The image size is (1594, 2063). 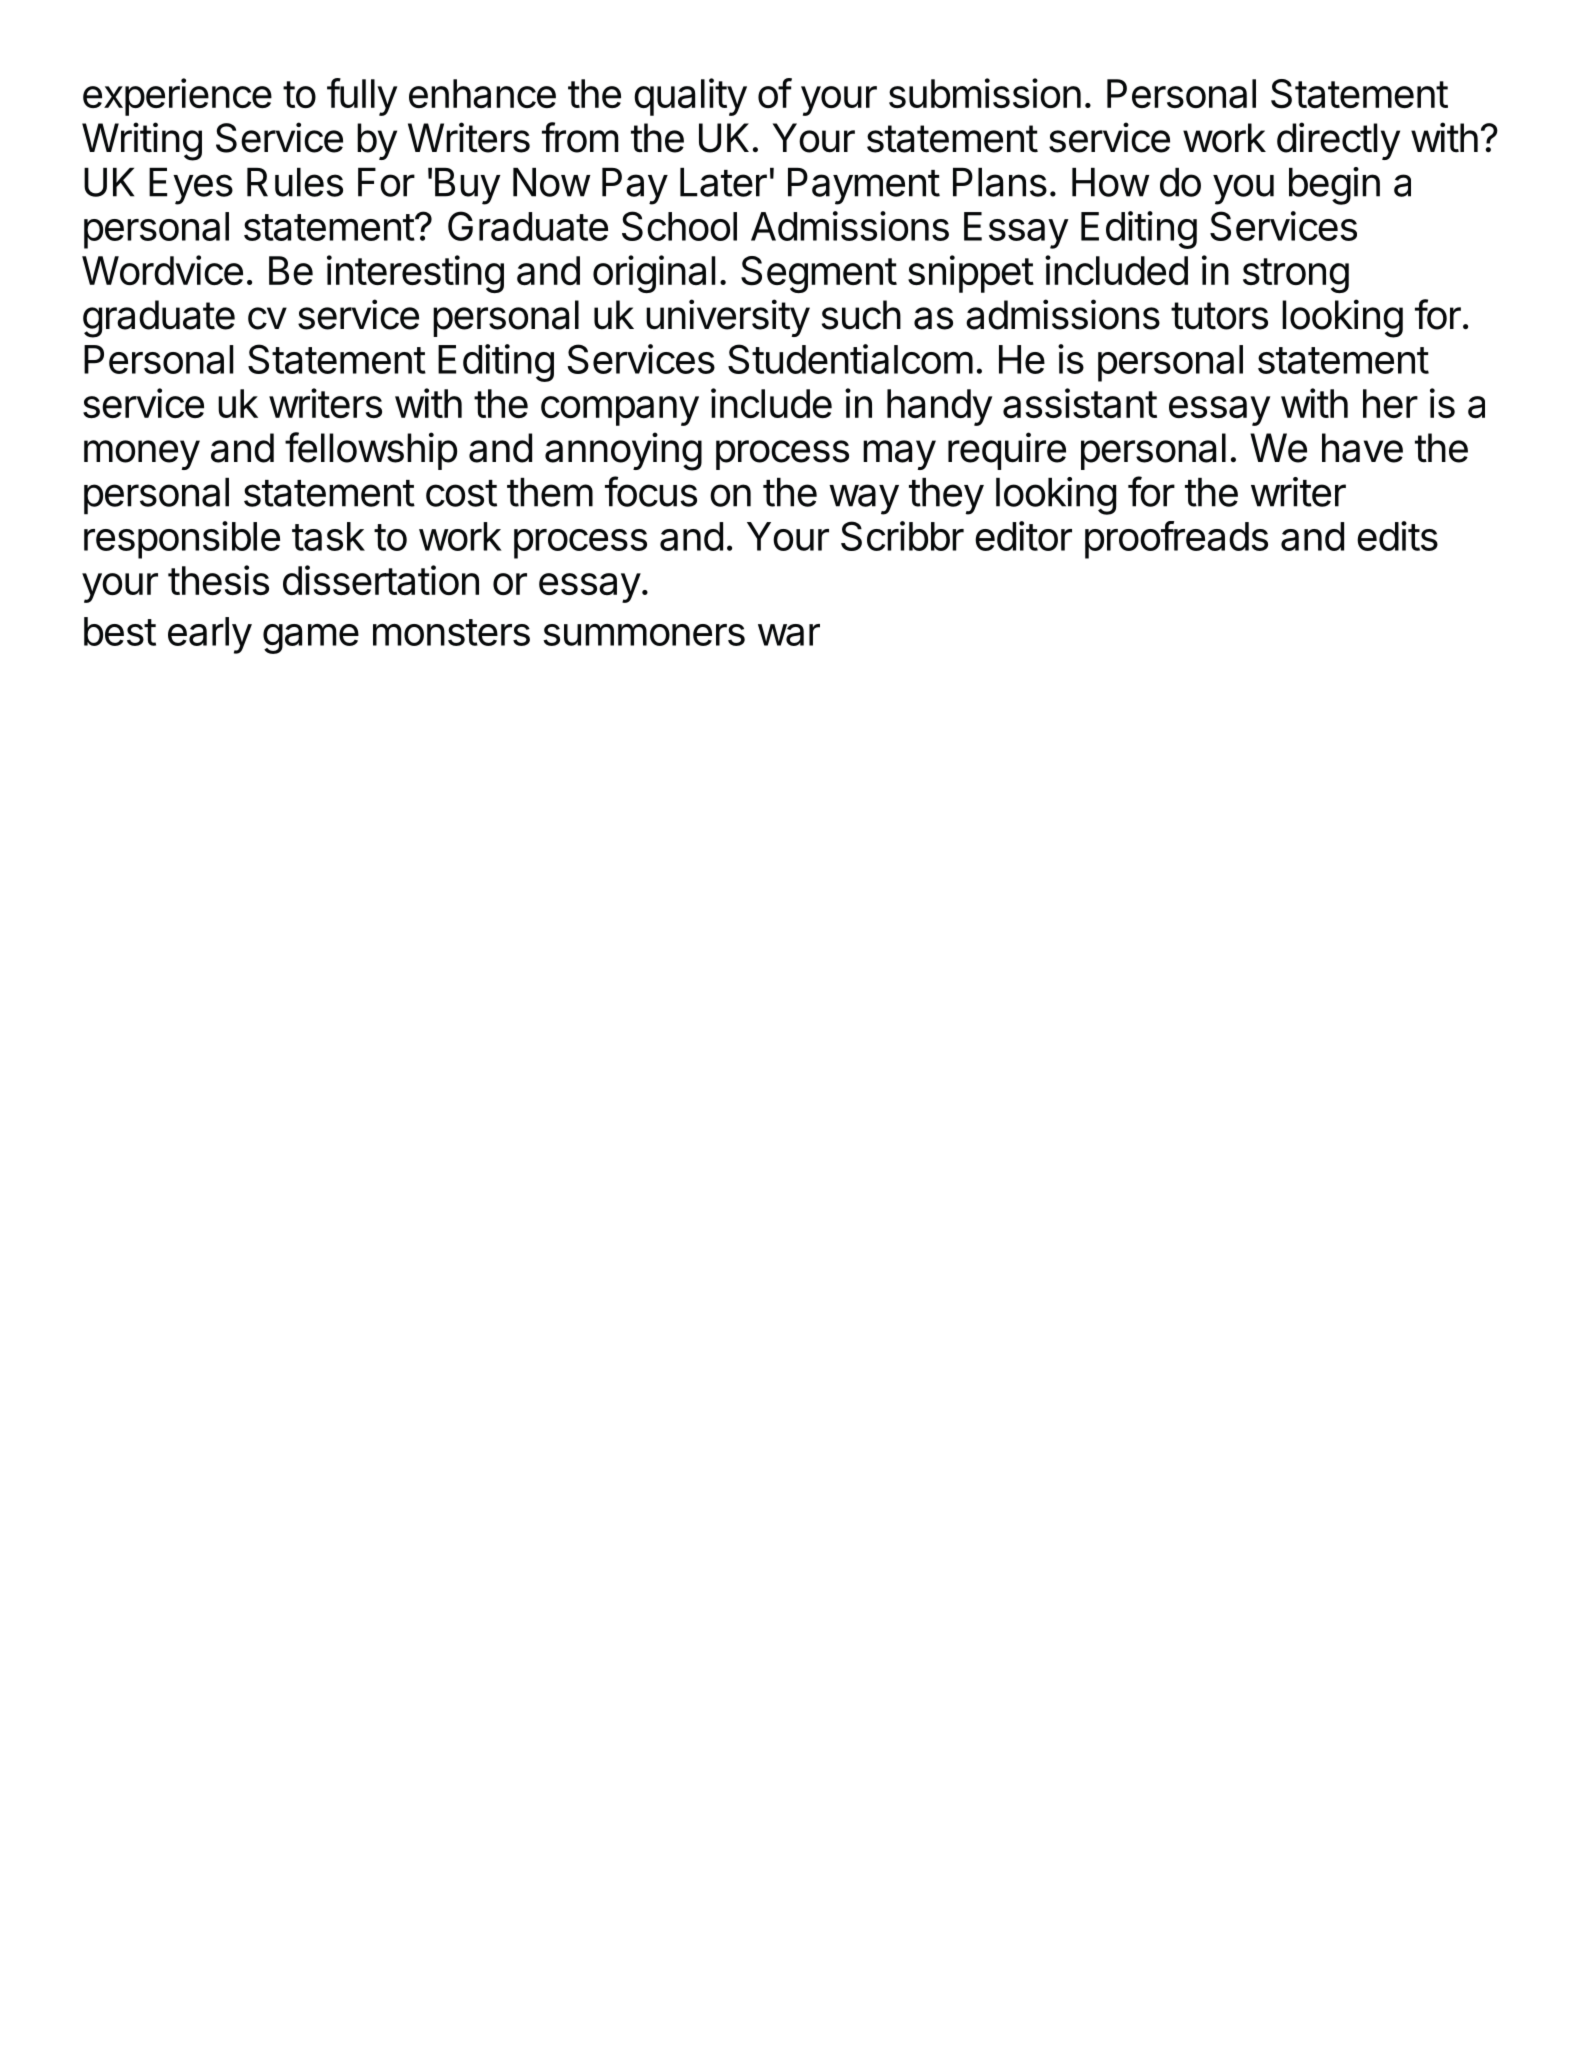 What do you see at coordinates (311, 639) in the image?
I see `game` at bounding box center [311, 639].
